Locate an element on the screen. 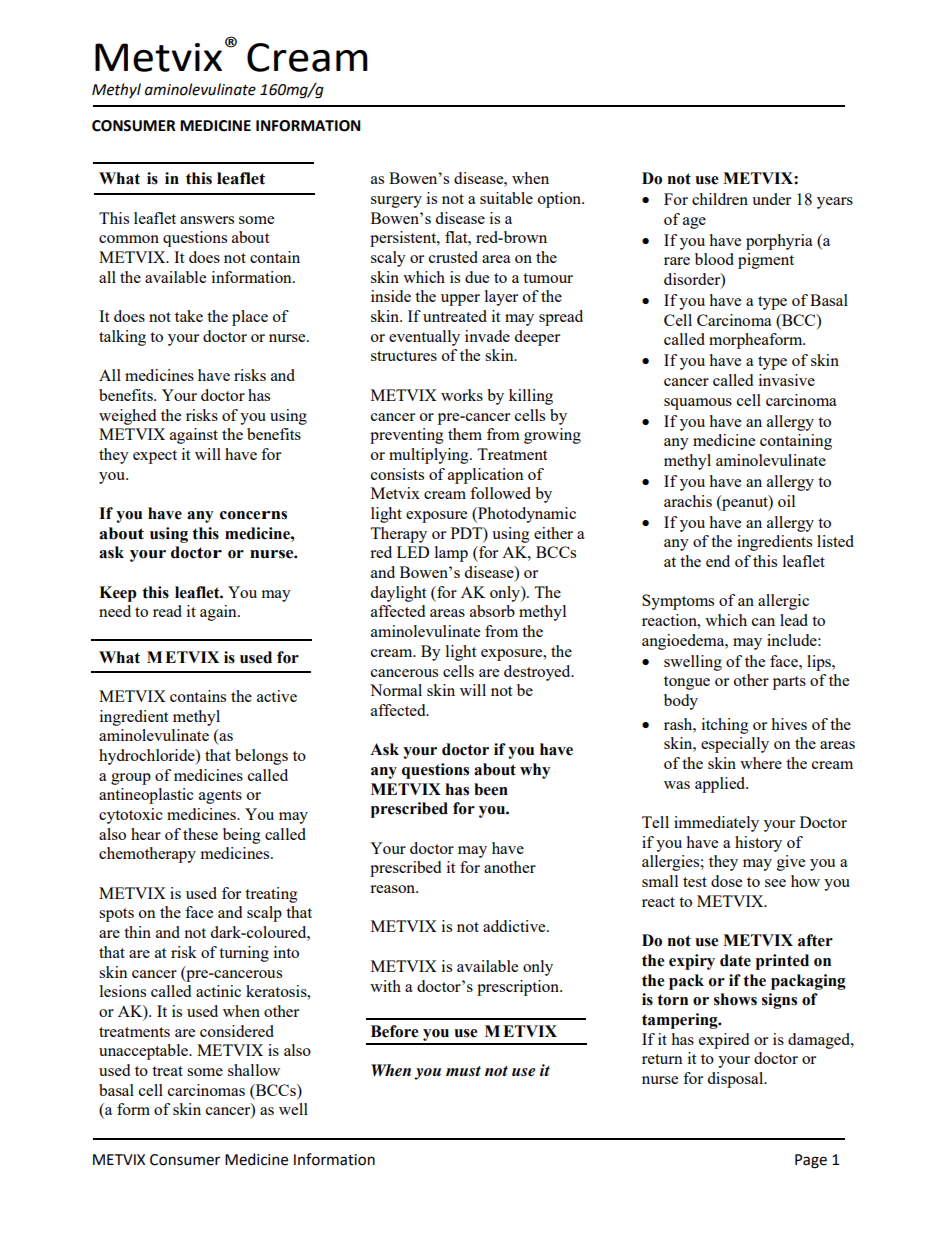 Image resolution: width=952 pixels, height=1233 pixels. answers is located at coordinates (207, 220).
